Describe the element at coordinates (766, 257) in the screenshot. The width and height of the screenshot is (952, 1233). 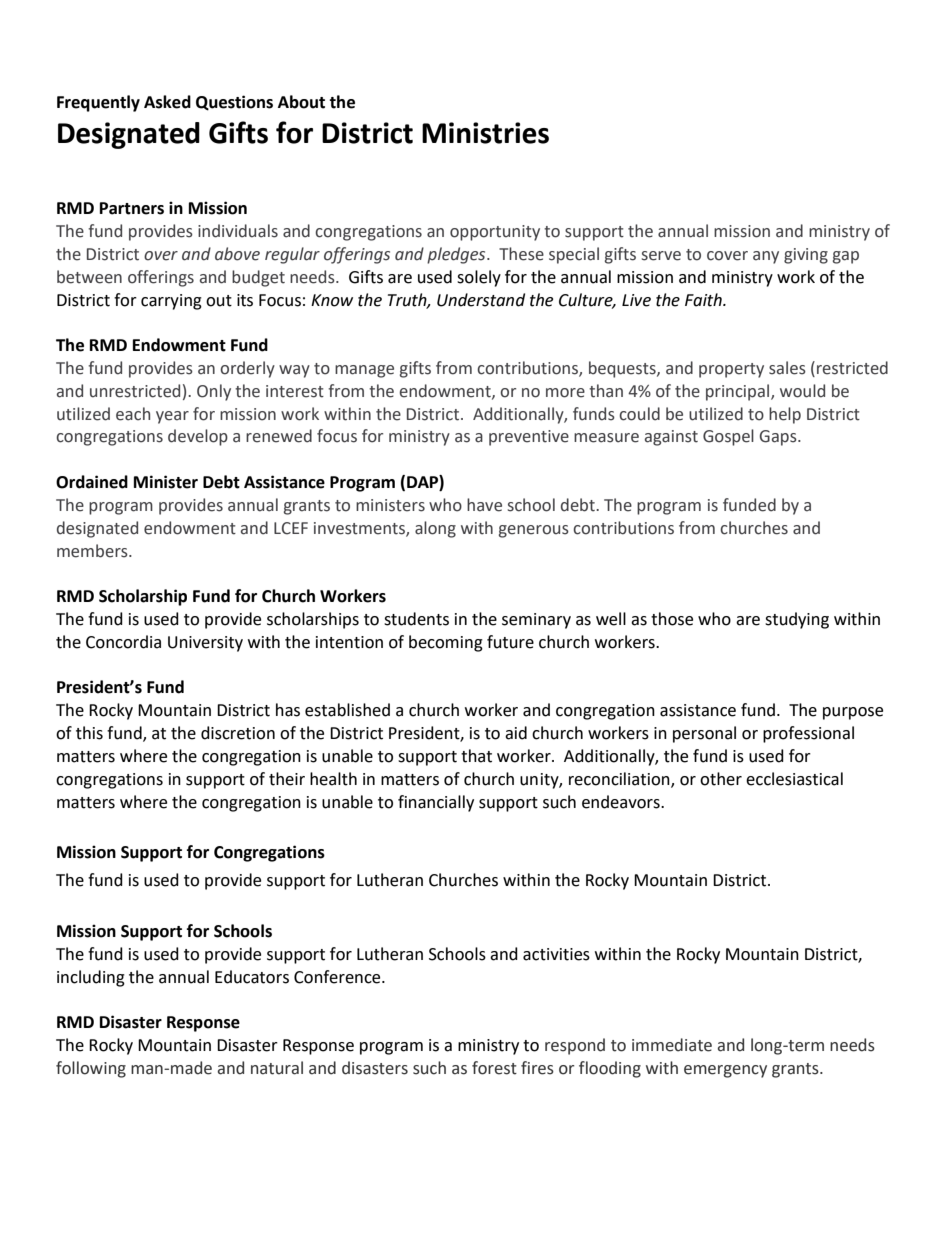
I see `any` at that location.
